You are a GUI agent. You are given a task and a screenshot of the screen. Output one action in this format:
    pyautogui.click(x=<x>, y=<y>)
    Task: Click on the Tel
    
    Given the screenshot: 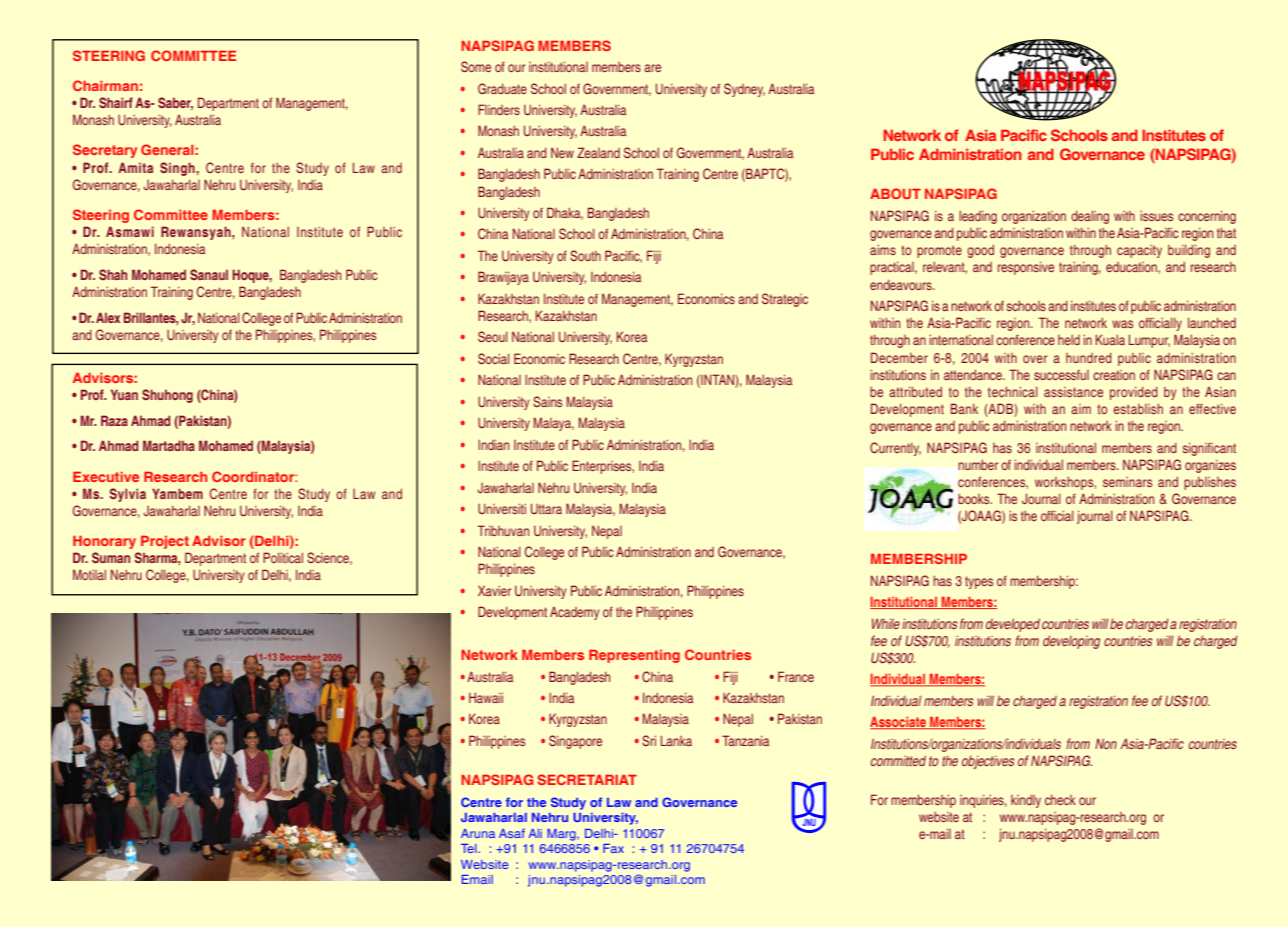 What is the action you would take?
    pyautogui.click(x=470, y=848)
